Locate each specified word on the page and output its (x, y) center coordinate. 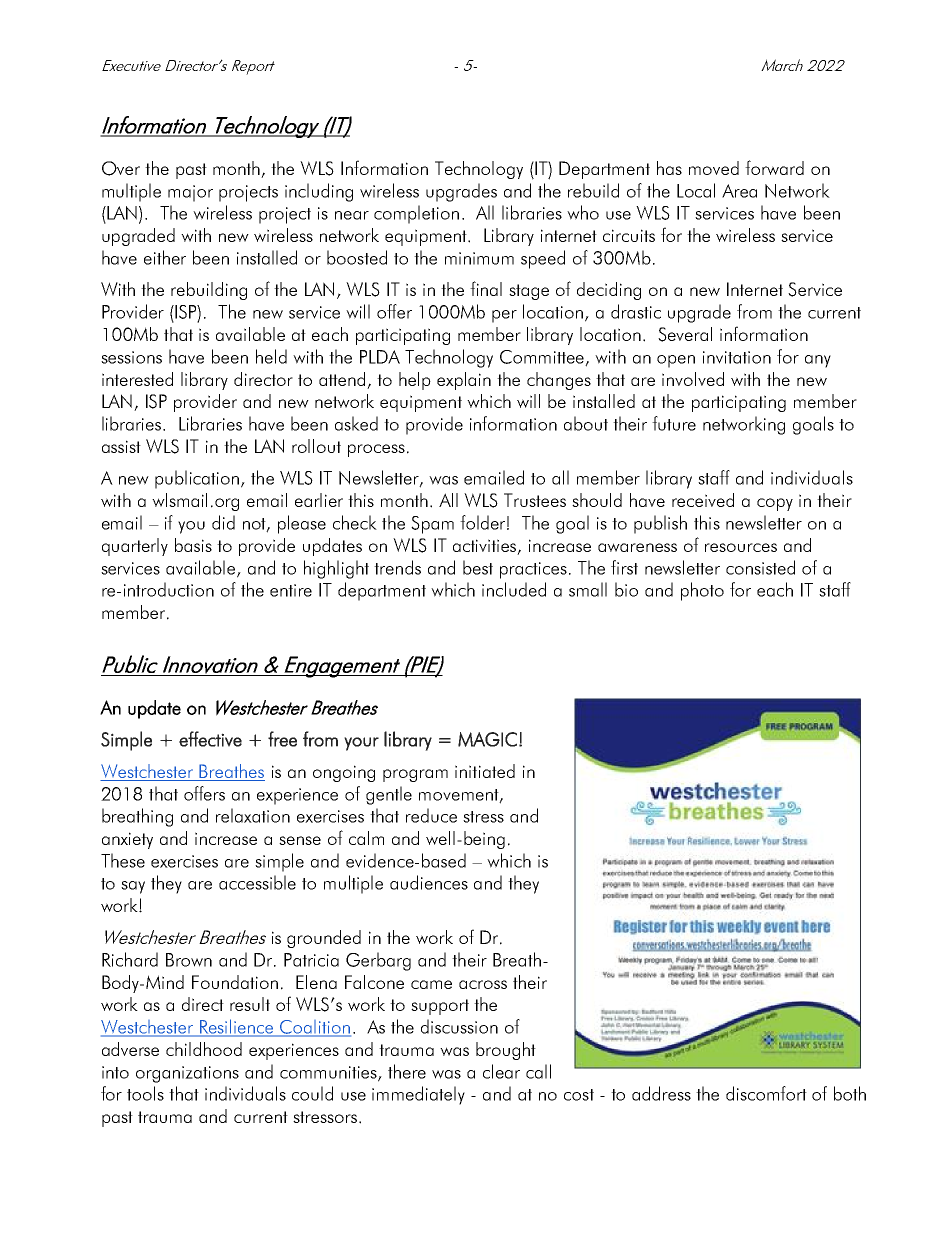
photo (702, 591)
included (514, 589)
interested (137, 379)
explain (464, 381)
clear (501, 1071)
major (190, 193)
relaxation (253, 815)
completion (416, 214)
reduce (431, 815)
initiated (485, 771)
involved (693, 379)
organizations (187, 1074)
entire (291, 590)
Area (739, 191)
